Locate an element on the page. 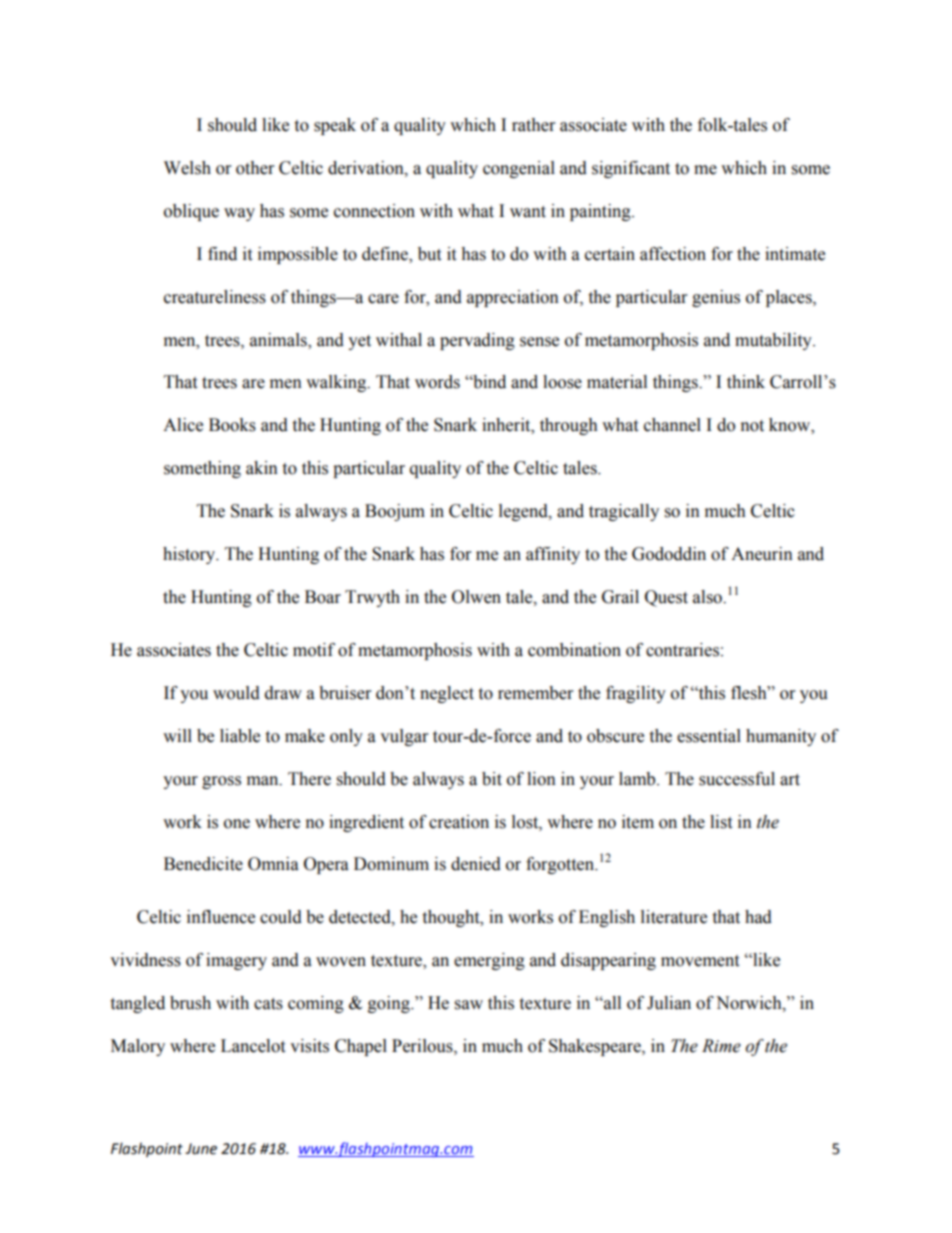  animals is located at coordinates (279, 340).
